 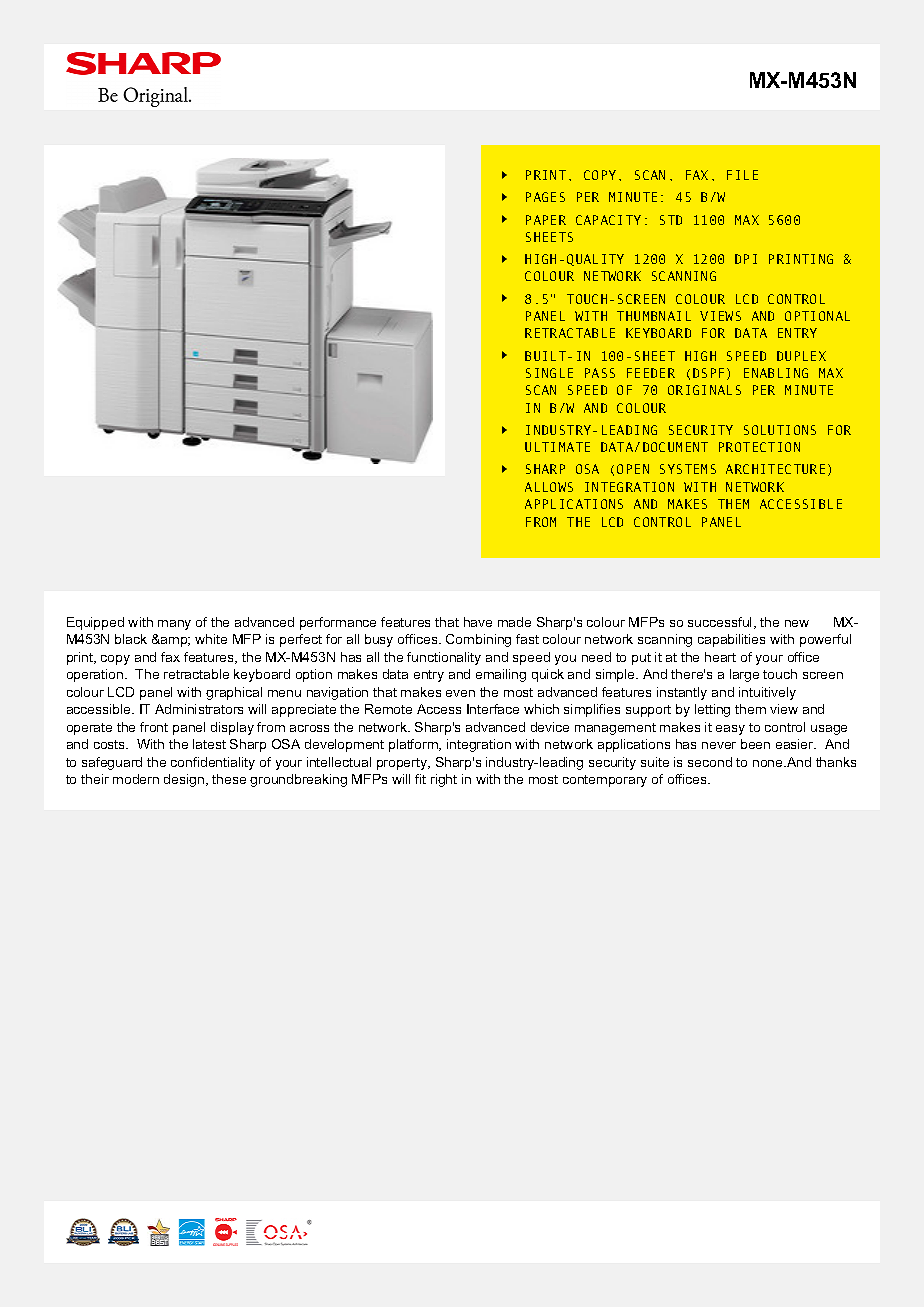 What do you see at coordinates (174, 625) in the screenshot?
I see `many` at bounding box center [174, 625].
